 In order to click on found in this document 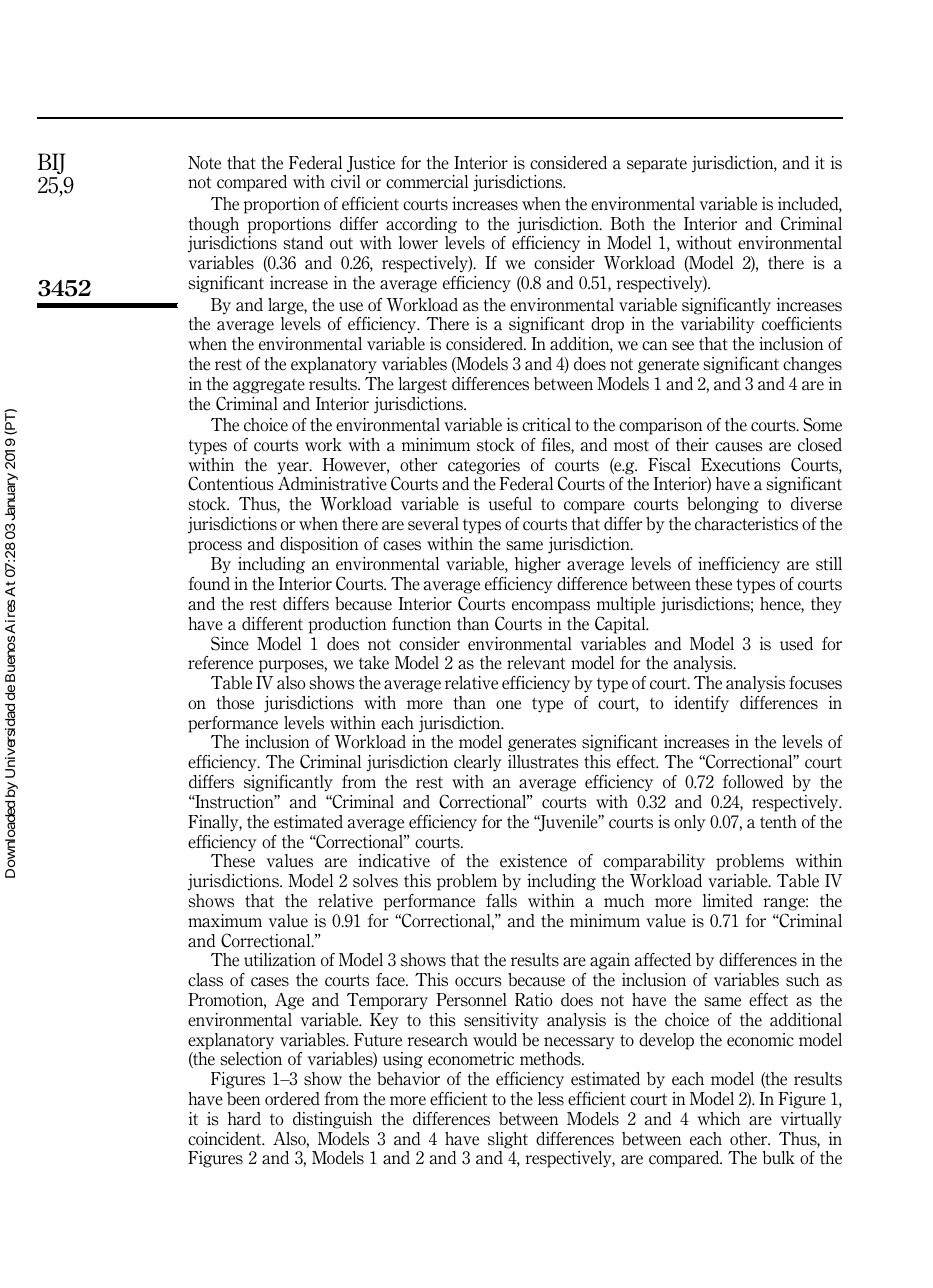, I will do `click(209, 583)`.
